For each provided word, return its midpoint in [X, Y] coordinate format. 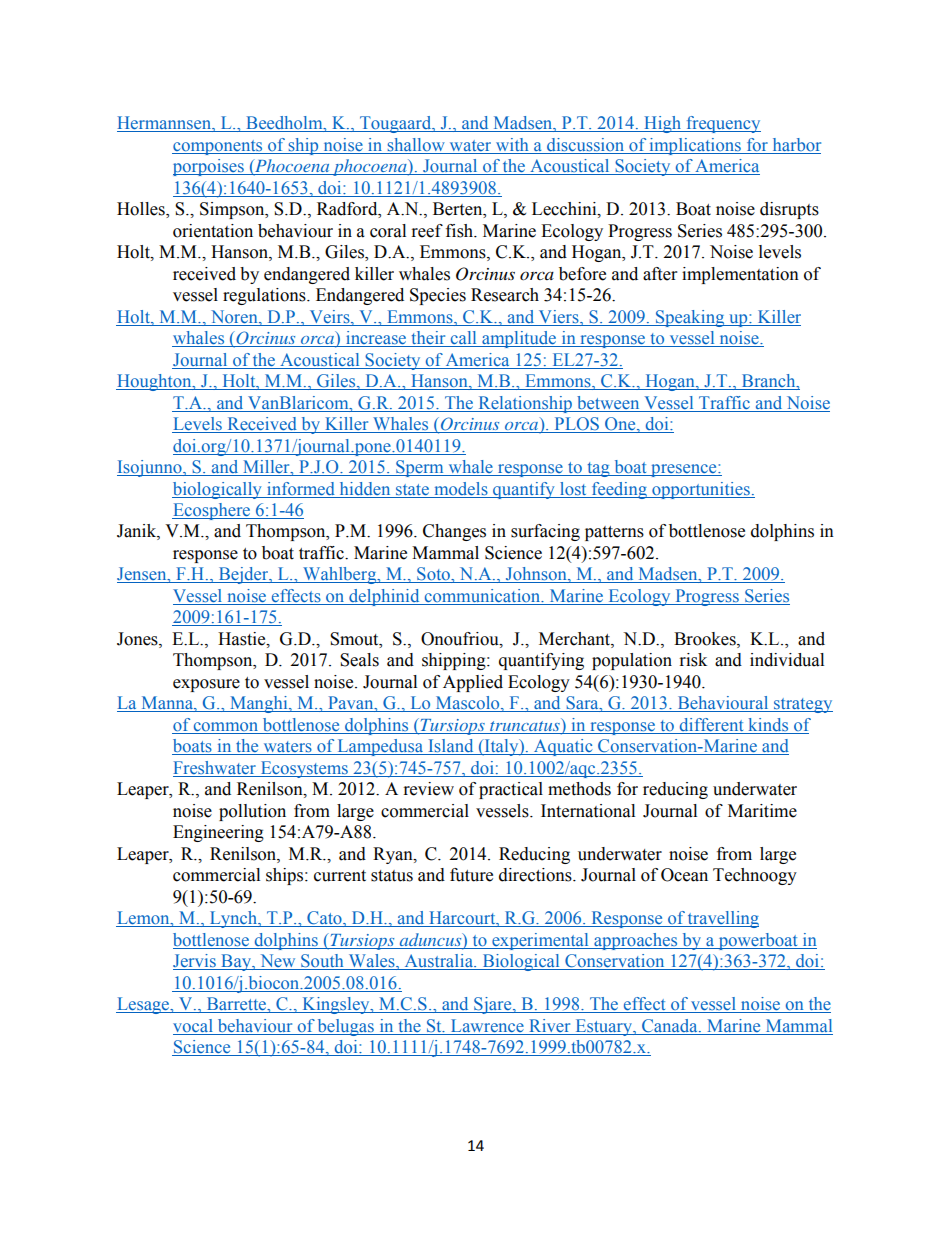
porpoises [209, 167]
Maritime [762, 811]
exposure [206, 685]
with [512, 144]
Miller [266, 468]
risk [693, 660]
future [471, 875]
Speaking [690, 318]
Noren [235, 316]
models [461, 488]
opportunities [701, 490]
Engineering [218, 833]
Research [505, 295]
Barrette [236, 1005]
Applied [473, 683]
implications [695, 146]
